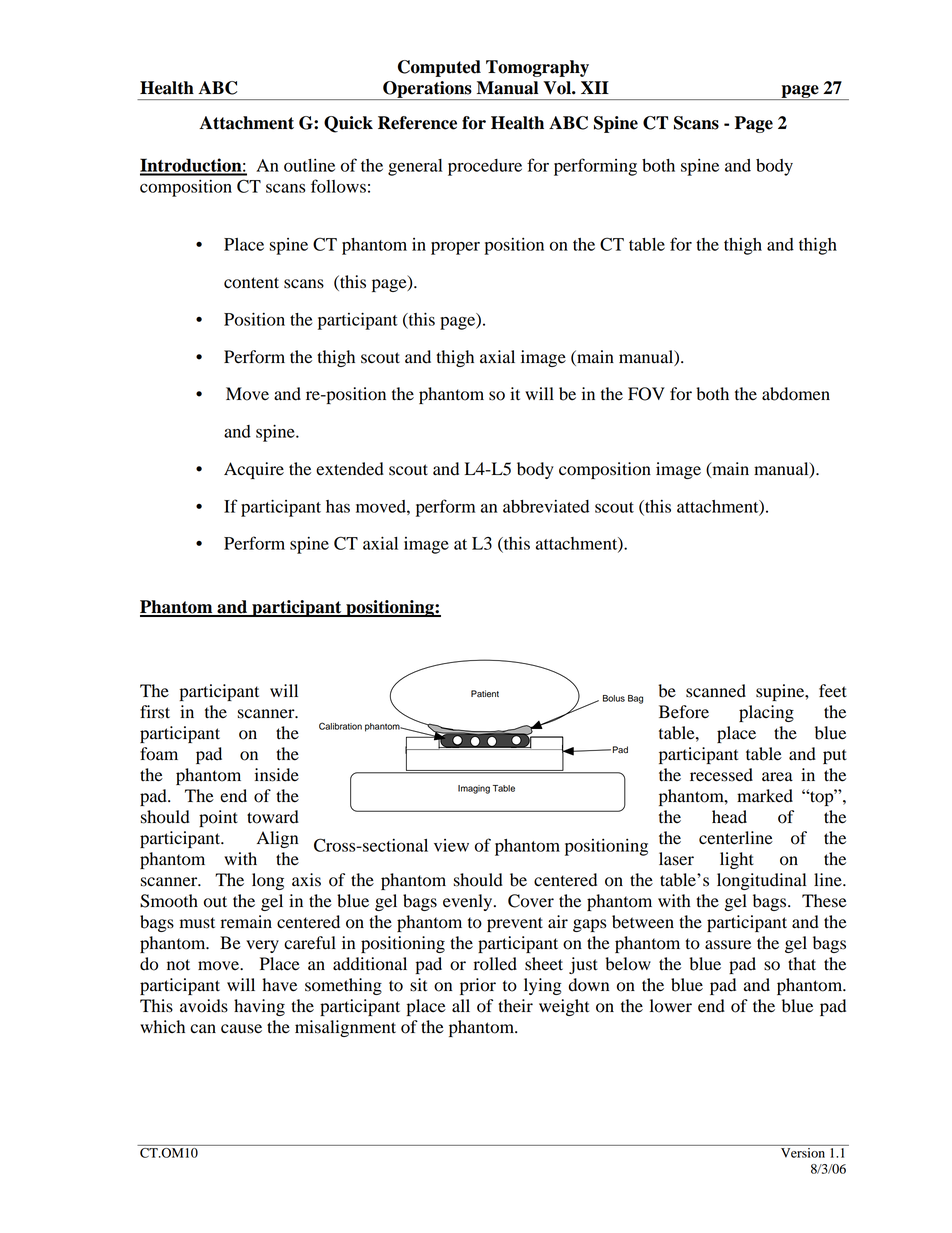  I want to click on Version, so click(803, 1153).
